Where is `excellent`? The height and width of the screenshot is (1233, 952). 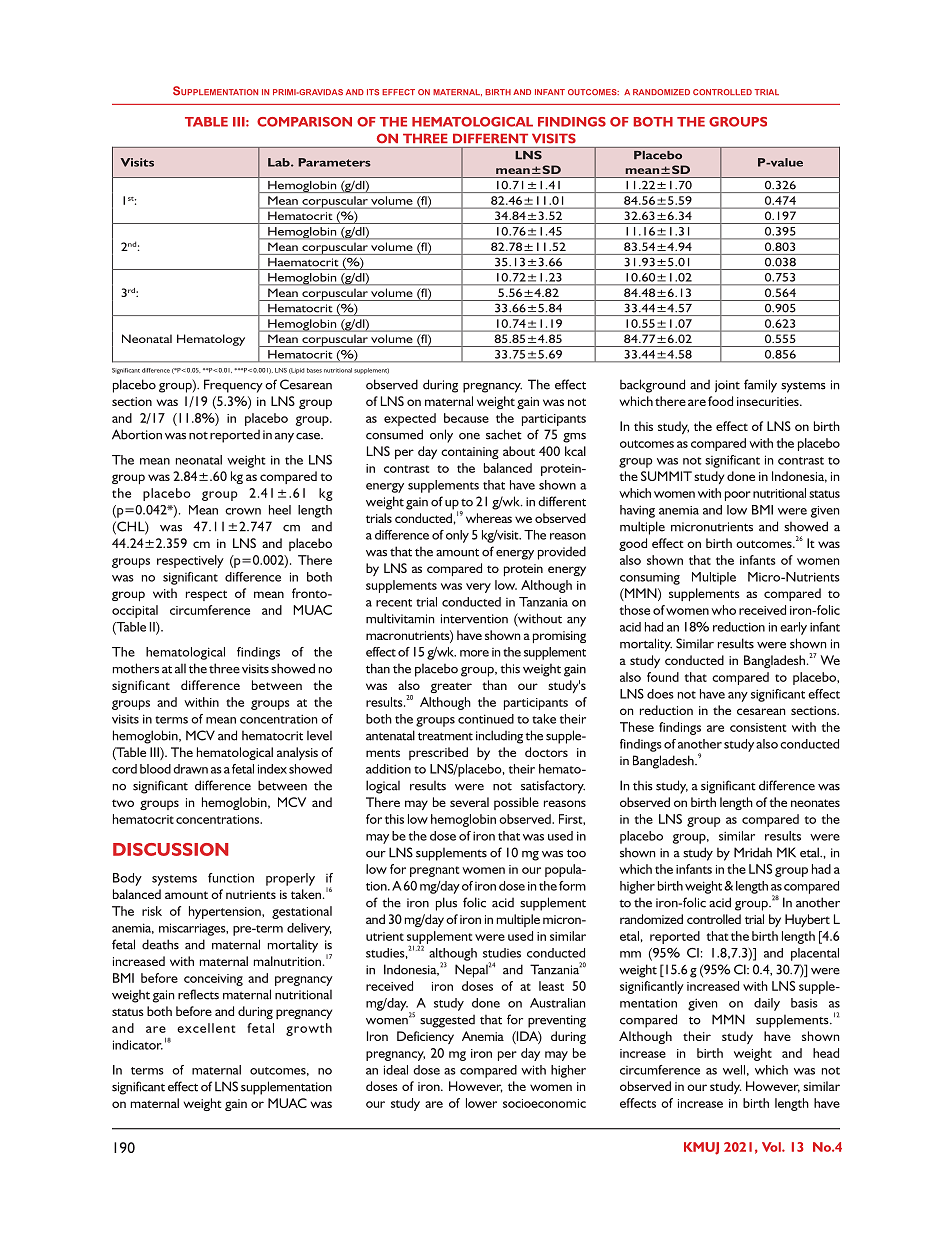
excellent is located at coordinates (206, 1028).
